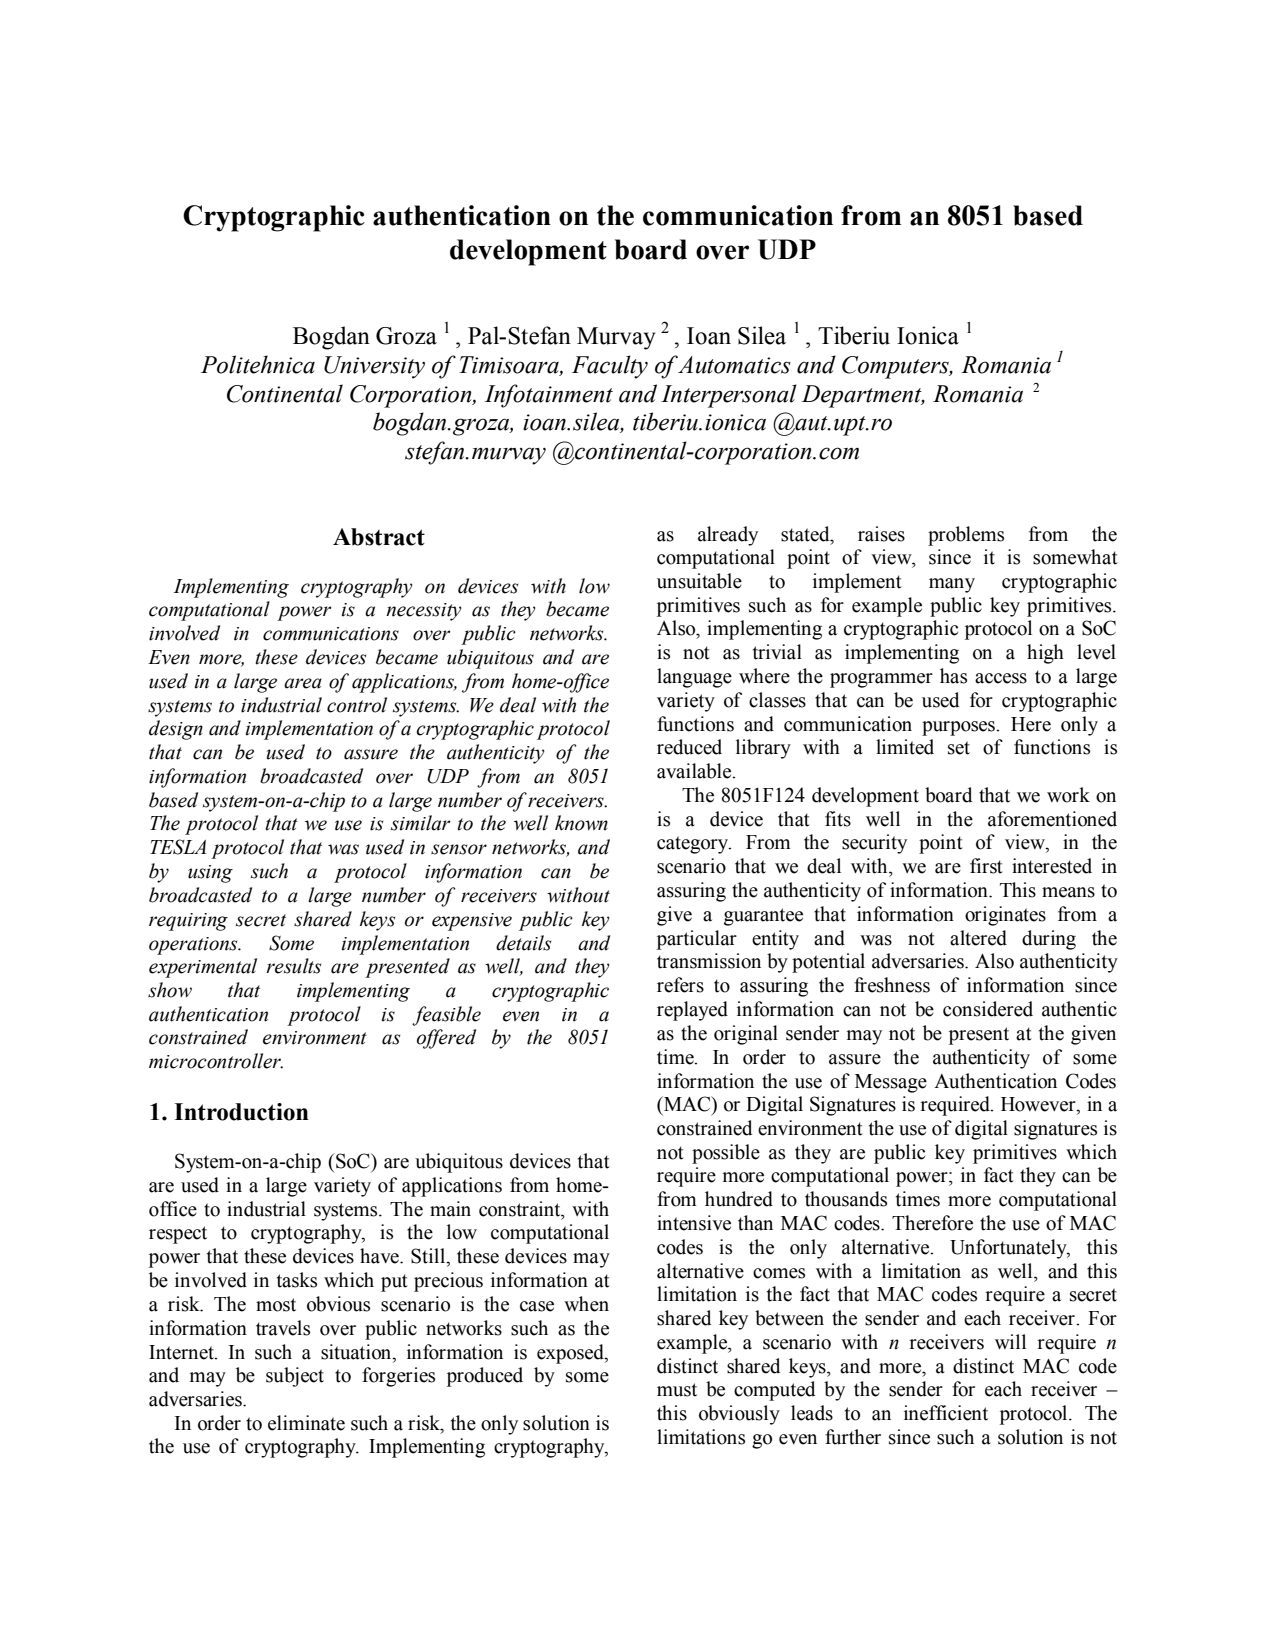 The height and width of the document is (1638, 1266). I want to click on problems, so click(966, 536).
